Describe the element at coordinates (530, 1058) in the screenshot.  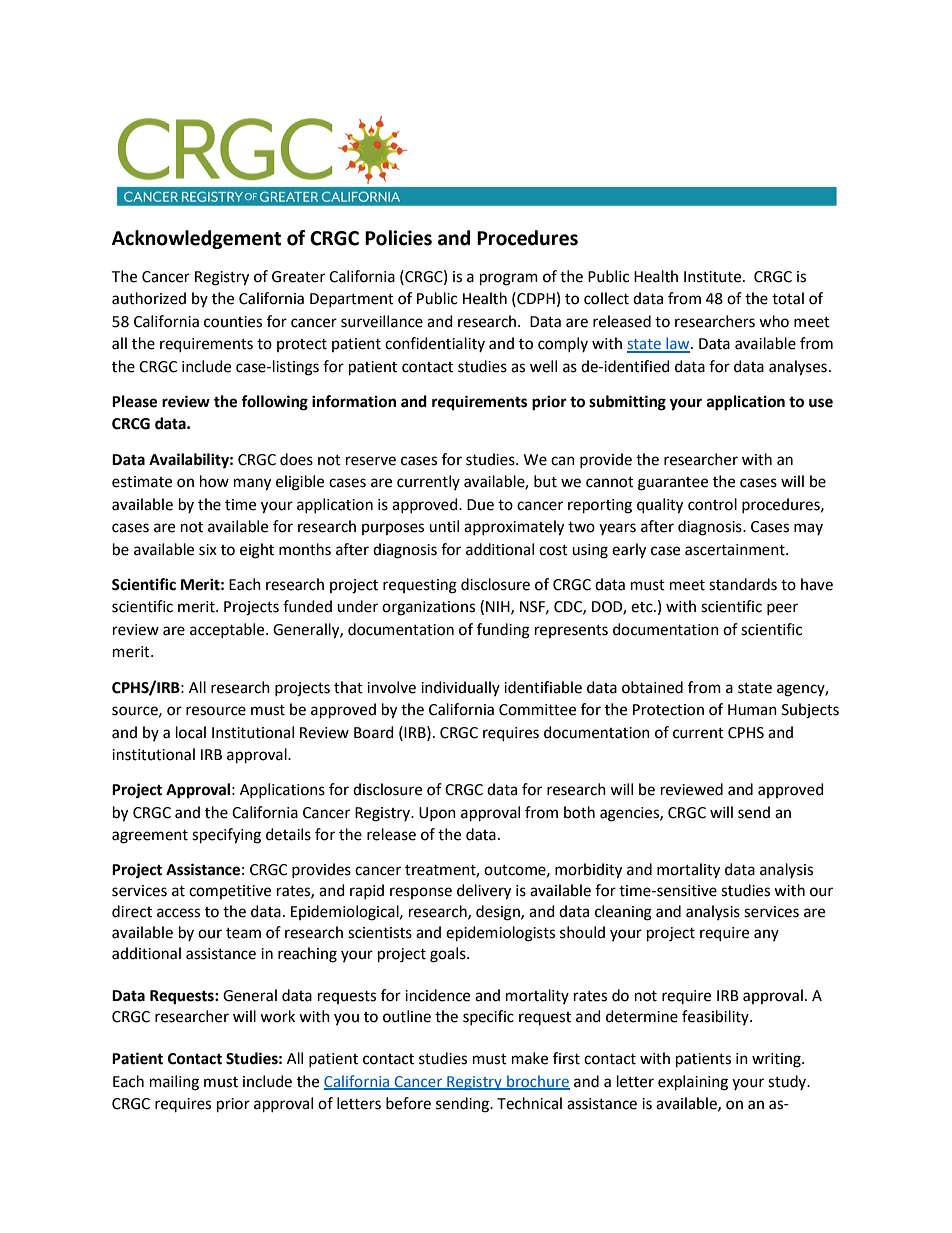
I see `make` at that location.
